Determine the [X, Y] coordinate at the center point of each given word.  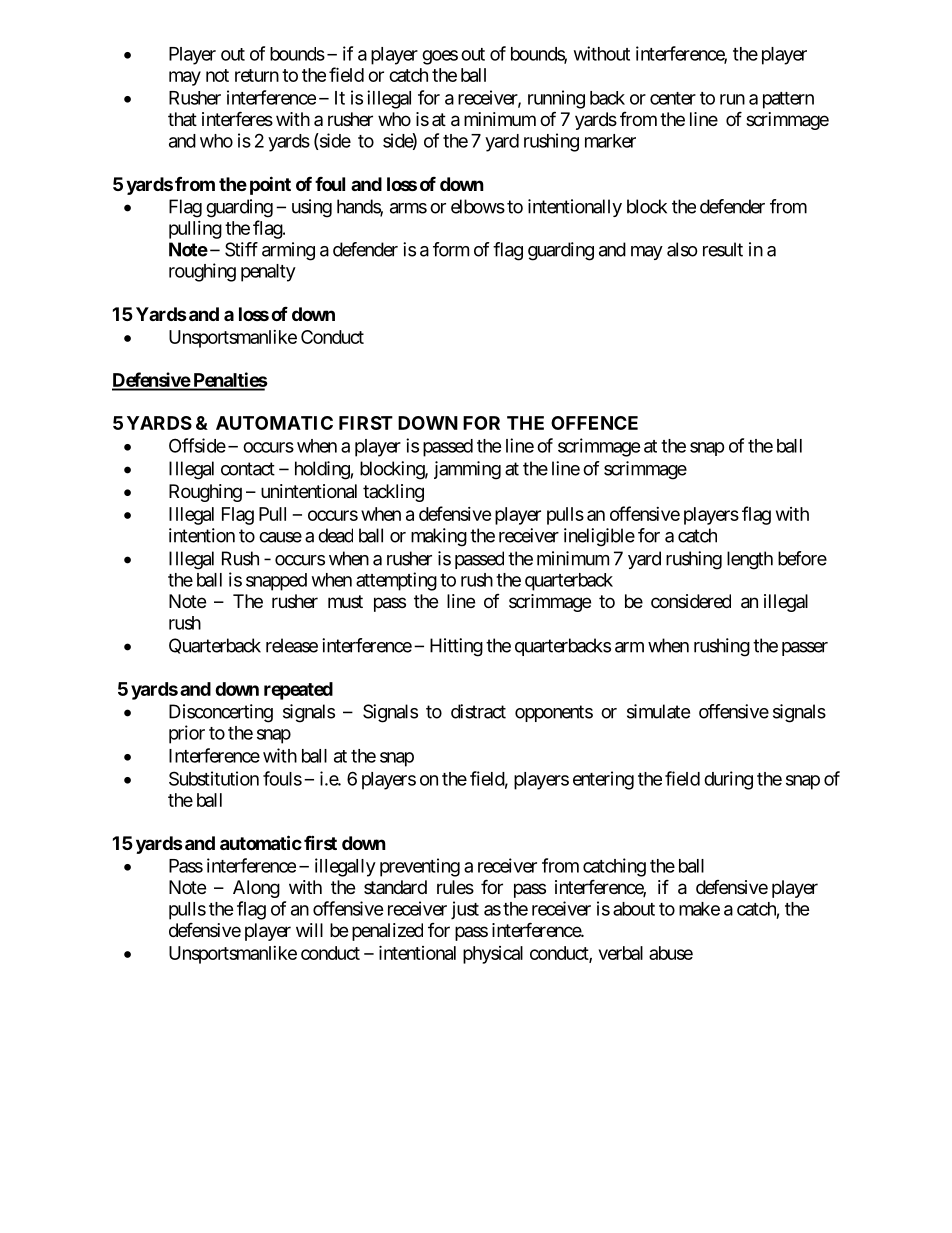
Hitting [456, 647]
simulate [658, 711]
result [723, 249]
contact [248, 469]
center [673, 98]
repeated [298, 691]
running [556, 99]
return [257, 75]
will [309, 930]
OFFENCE [594, 423]
